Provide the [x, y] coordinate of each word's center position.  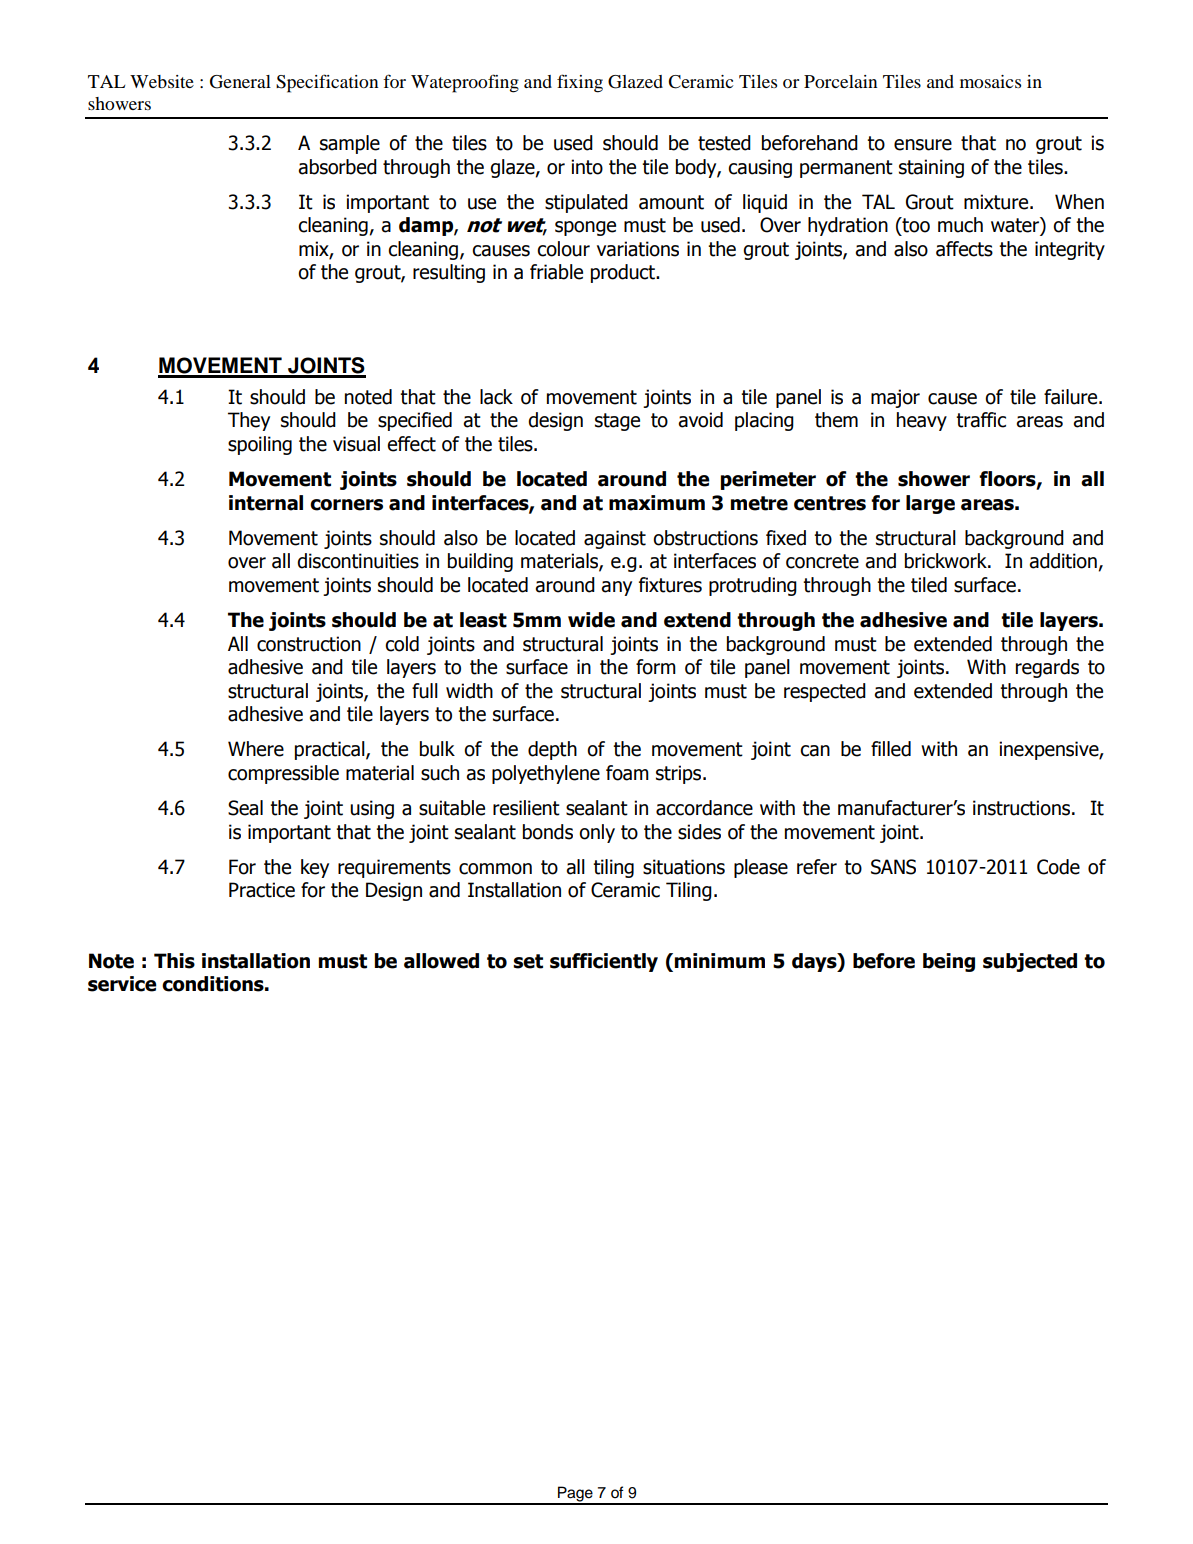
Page [575, 1495]
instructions [1023, 808]
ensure [923, 145]
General [240, 82]
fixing [580, 83]
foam [627, 773]
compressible [283, 774]
